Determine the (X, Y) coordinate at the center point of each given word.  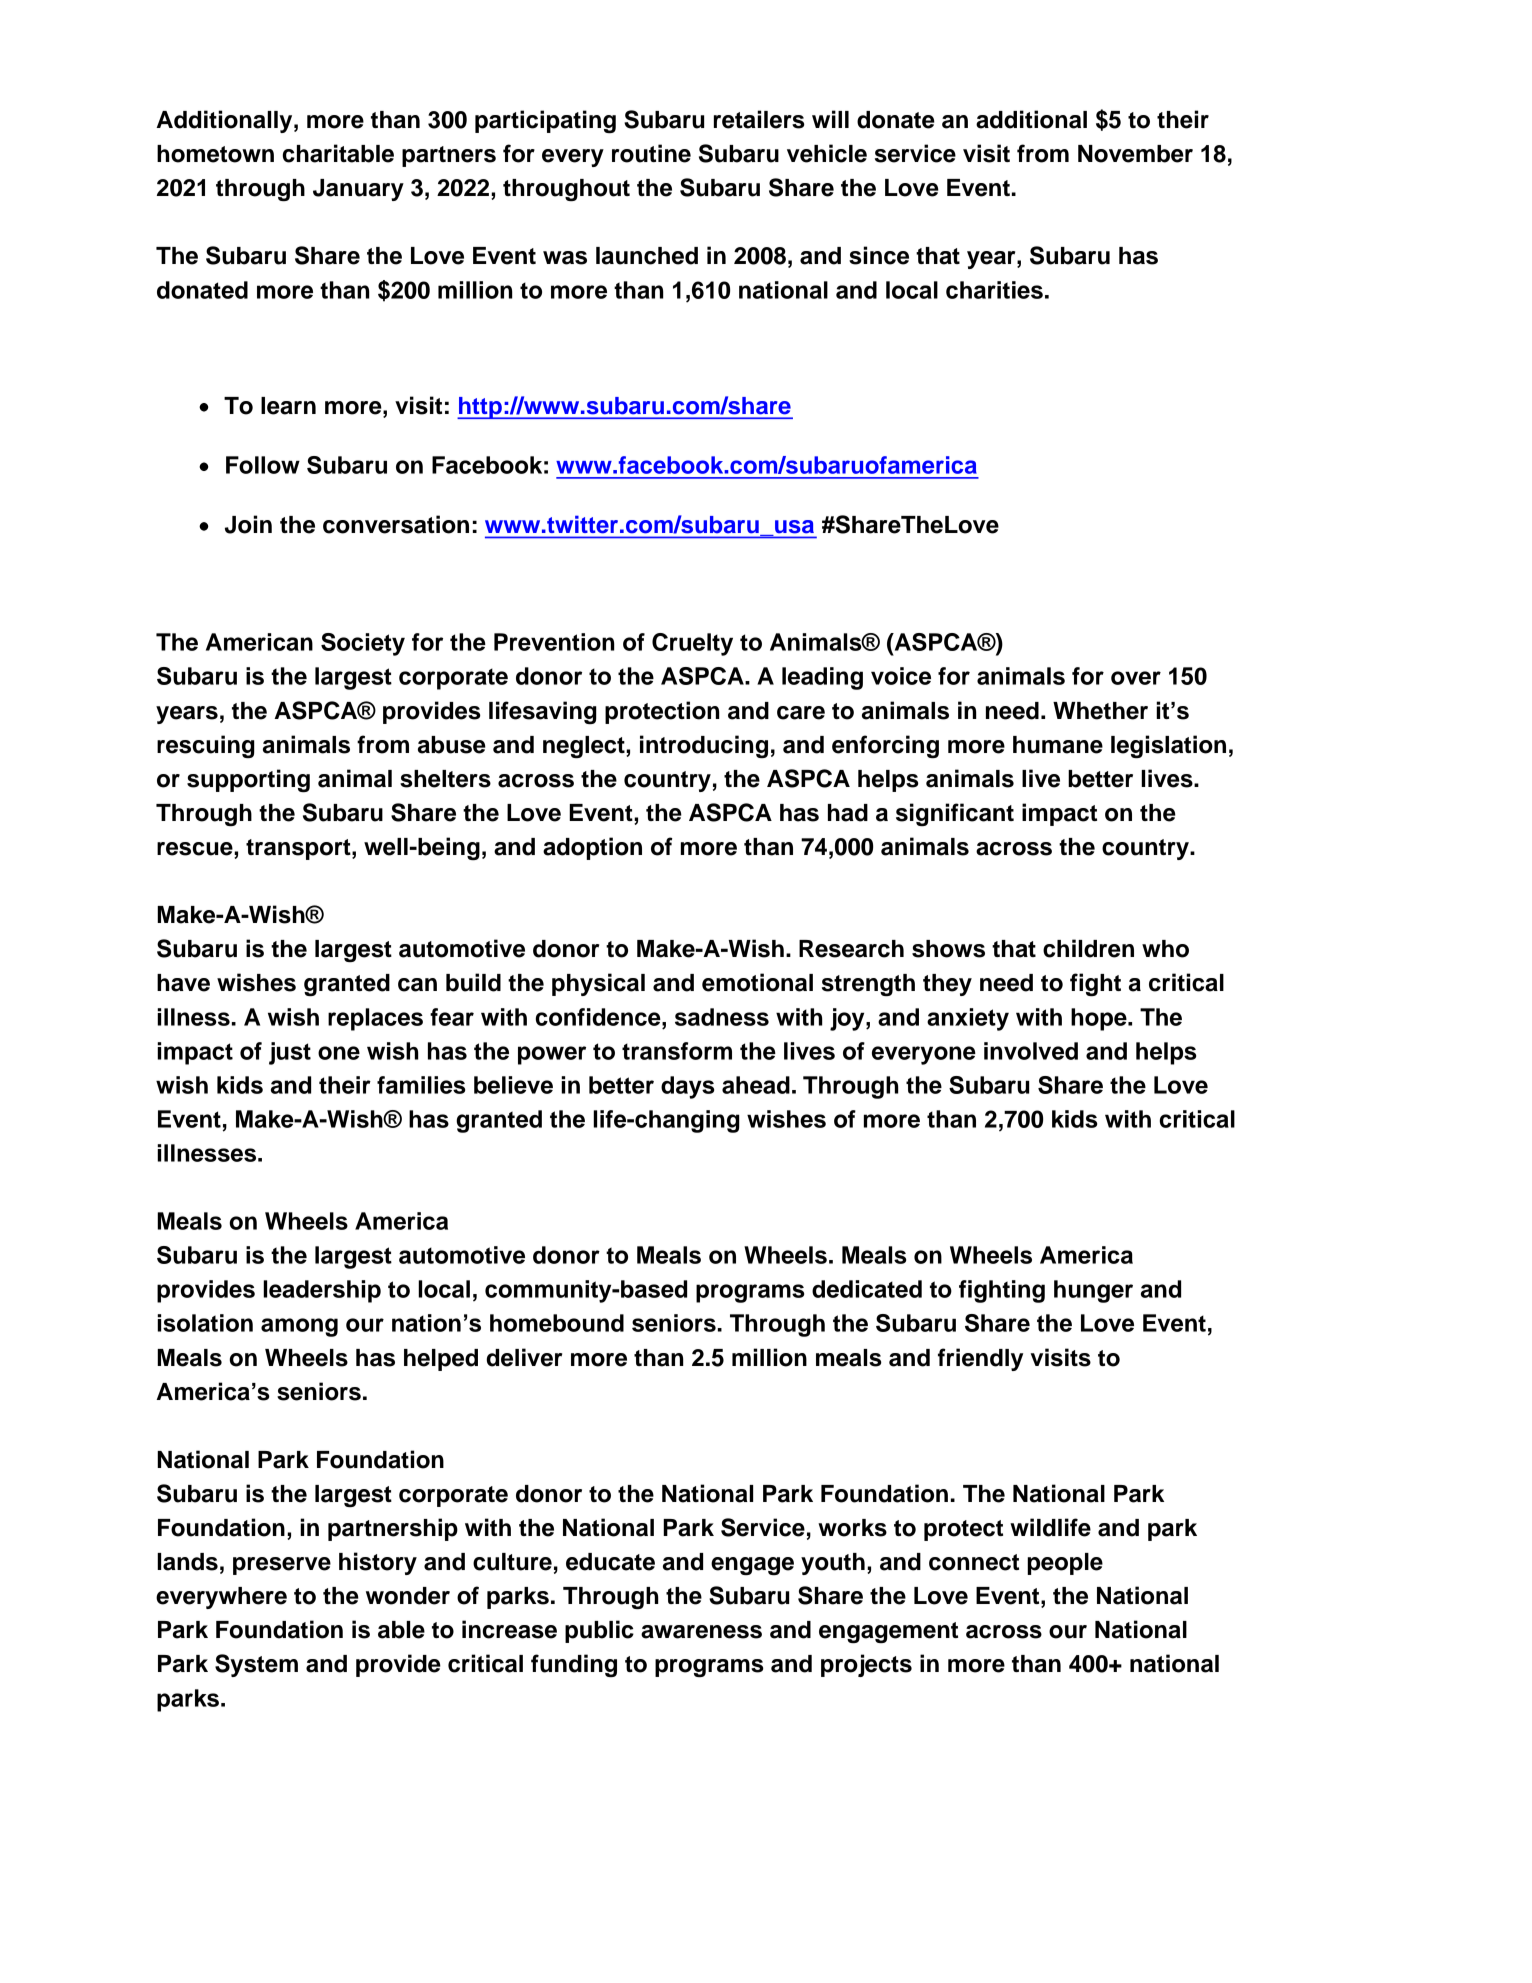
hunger (1093, 1291)
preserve (282, 1566)
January (358, 190)
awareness (701, 1632)
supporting (248, 780)
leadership (322, 1291)
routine (651, 153)
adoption (592, 848)
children (1088, 948)
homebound (557, 1323)
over (1136, 678)
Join (248, 524)
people (1065, 1564)
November (1135, 154)
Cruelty (692, 644)
